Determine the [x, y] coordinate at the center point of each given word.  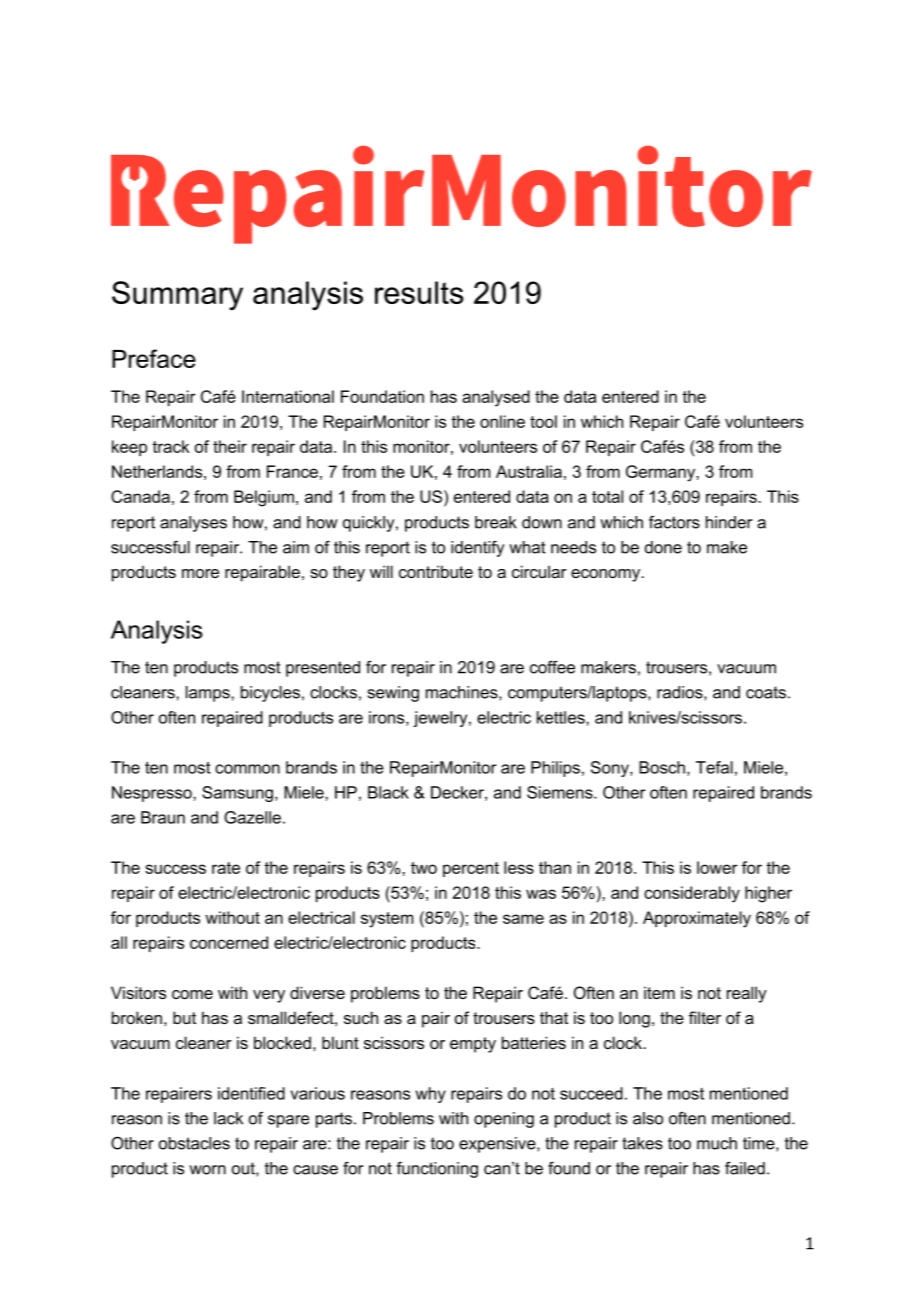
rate [226, 868]
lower [717, 867]
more [200, 573]
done [663, 547]
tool [543, 421]
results [419, 292]
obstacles [194, 1143]
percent [471, 869]
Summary [177, 296]
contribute [436, 571]
